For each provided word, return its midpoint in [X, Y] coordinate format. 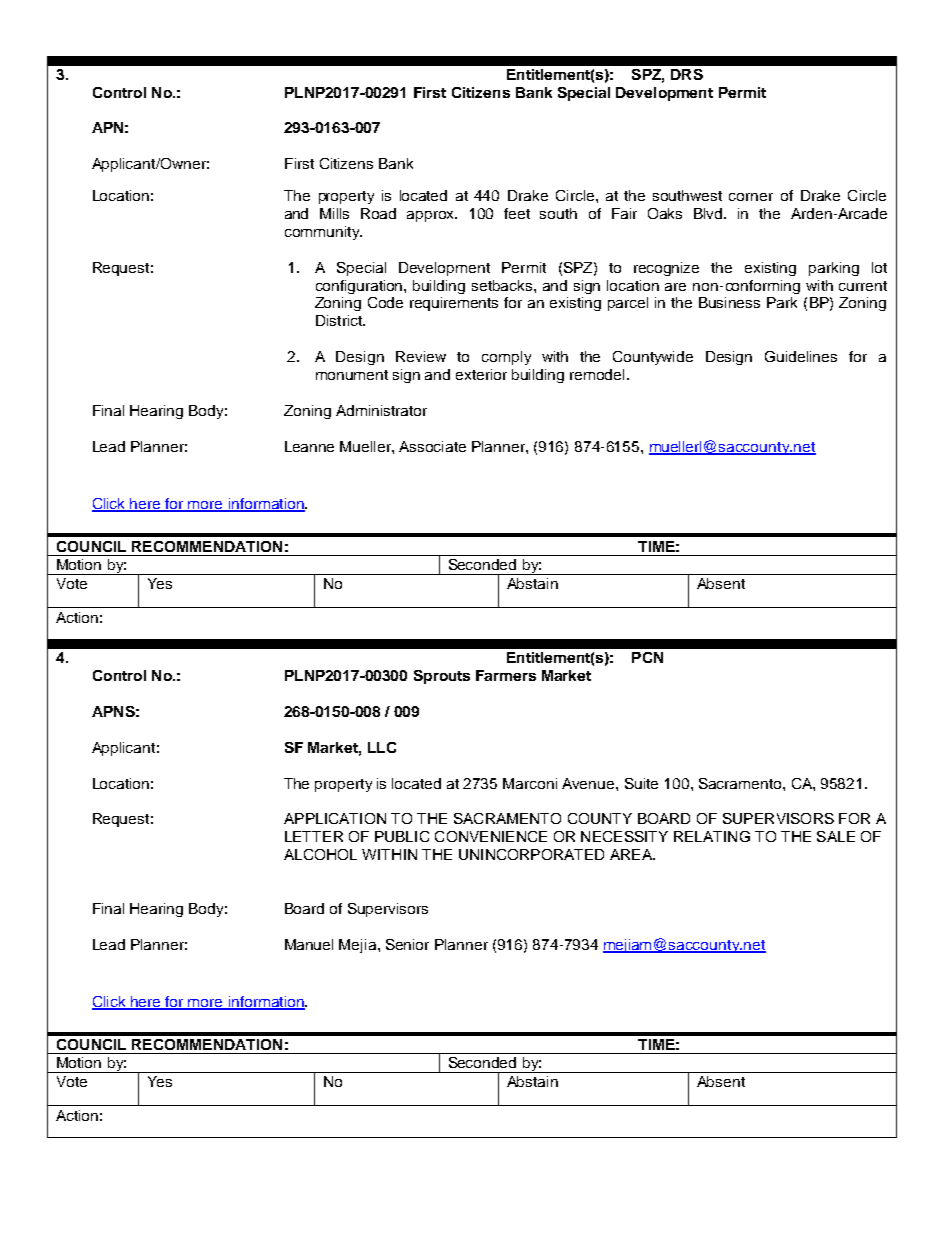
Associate [432, 446]
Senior [407, 944]
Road [378, 213]
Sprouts [442, 677]
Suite [641, 783]
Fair [624, 213]
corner [751, 197]
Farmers [506, 675]
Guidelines [801, 356]
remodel [597, 374]
